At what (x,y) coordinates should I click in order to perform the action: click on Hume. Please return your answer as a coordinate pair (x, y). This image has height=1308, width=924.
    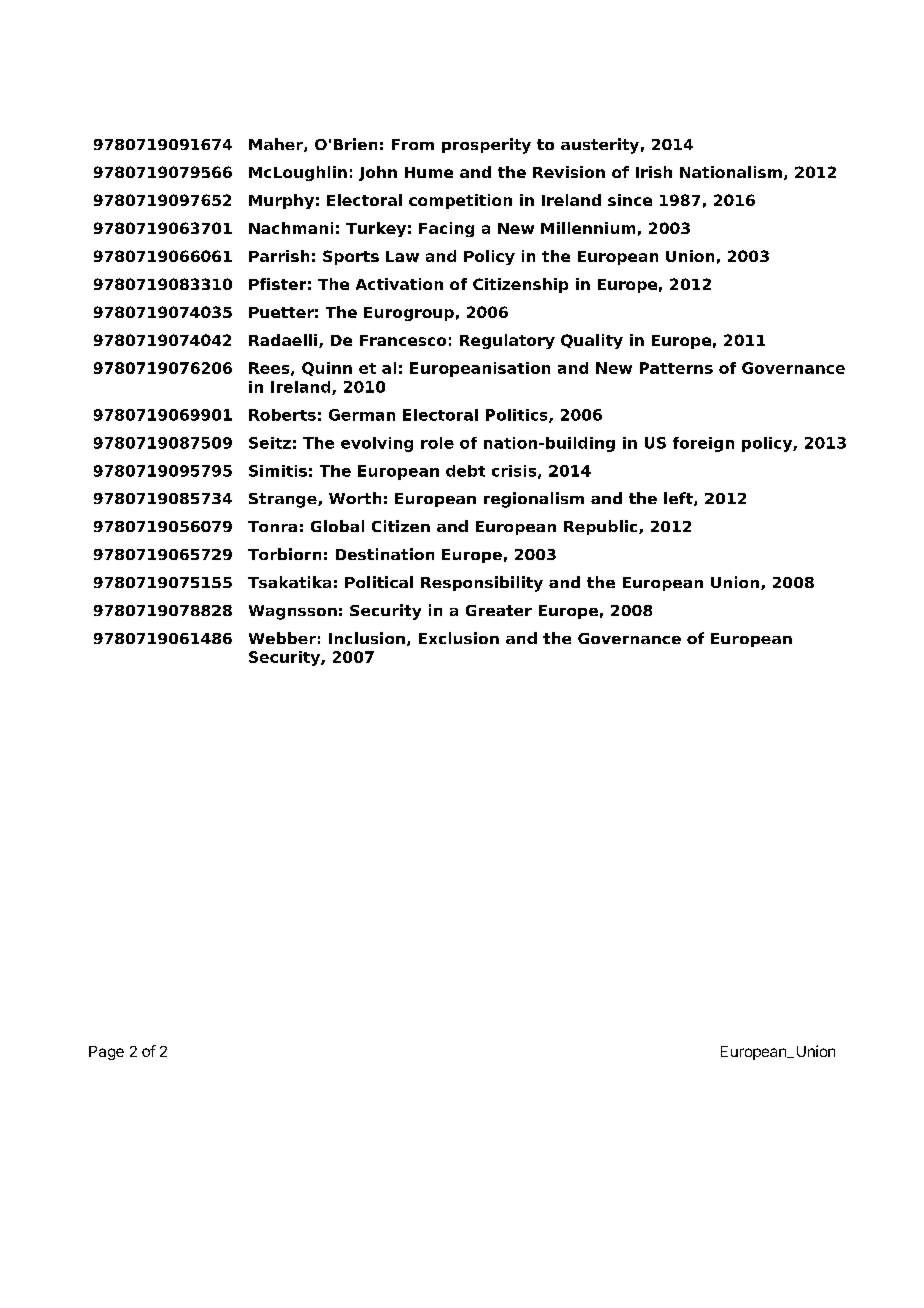
    Looking at the image, I should click on (429, 172).
